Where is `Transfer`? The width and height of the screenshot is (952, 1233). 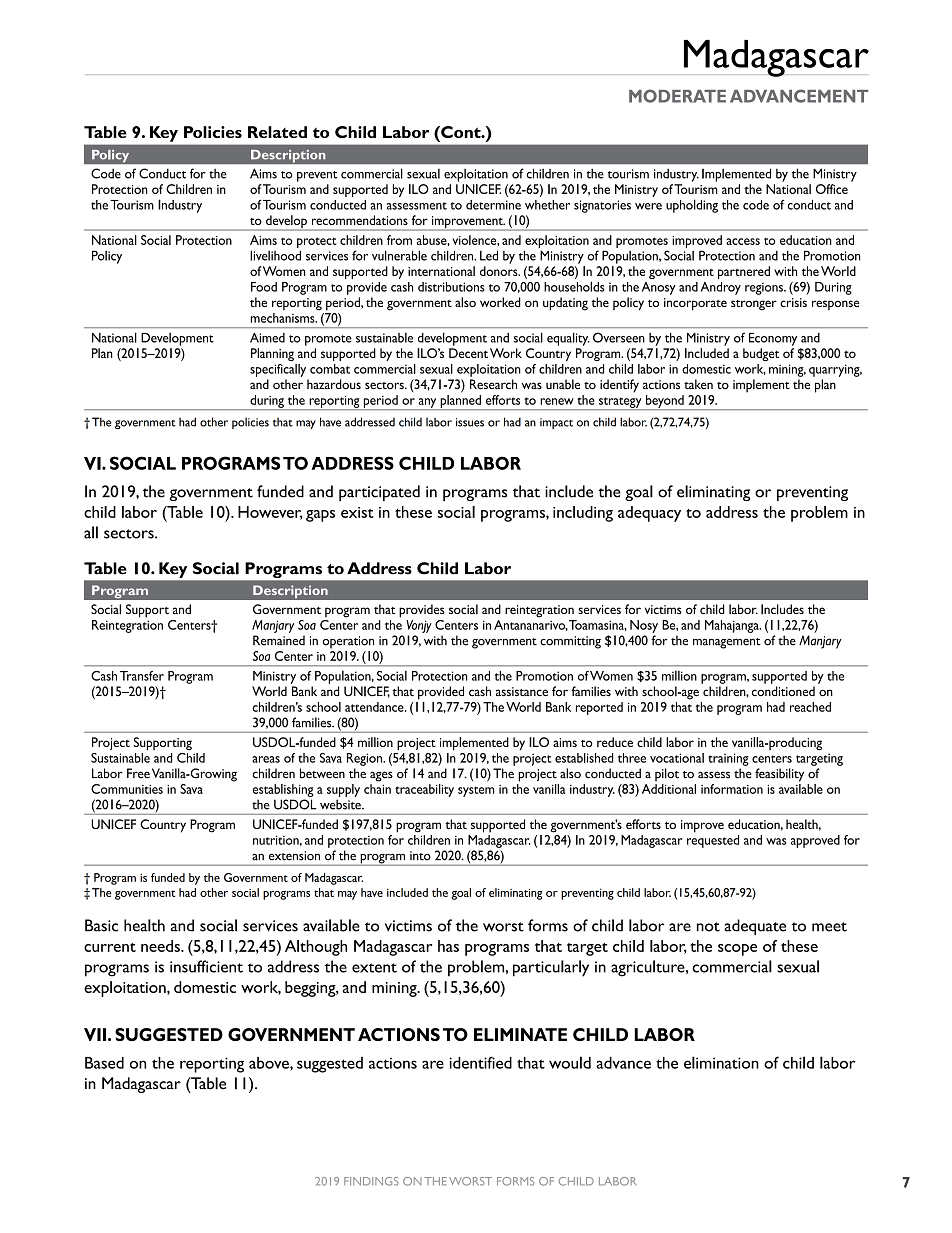
Transfer is located at coordinates (142, 676).
